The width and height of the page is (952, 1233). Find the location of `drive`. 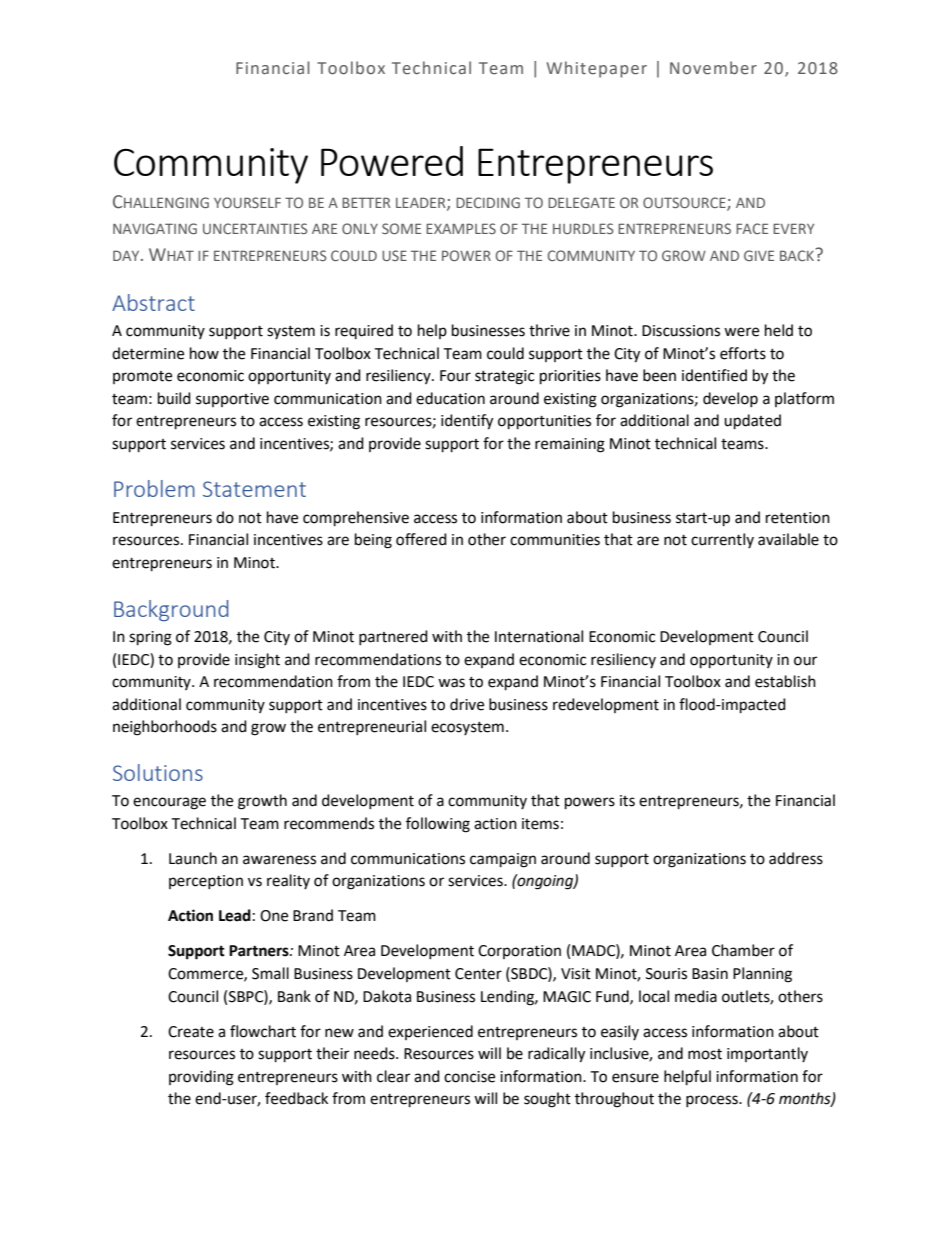

drive is located at coordinates (467, 704).
